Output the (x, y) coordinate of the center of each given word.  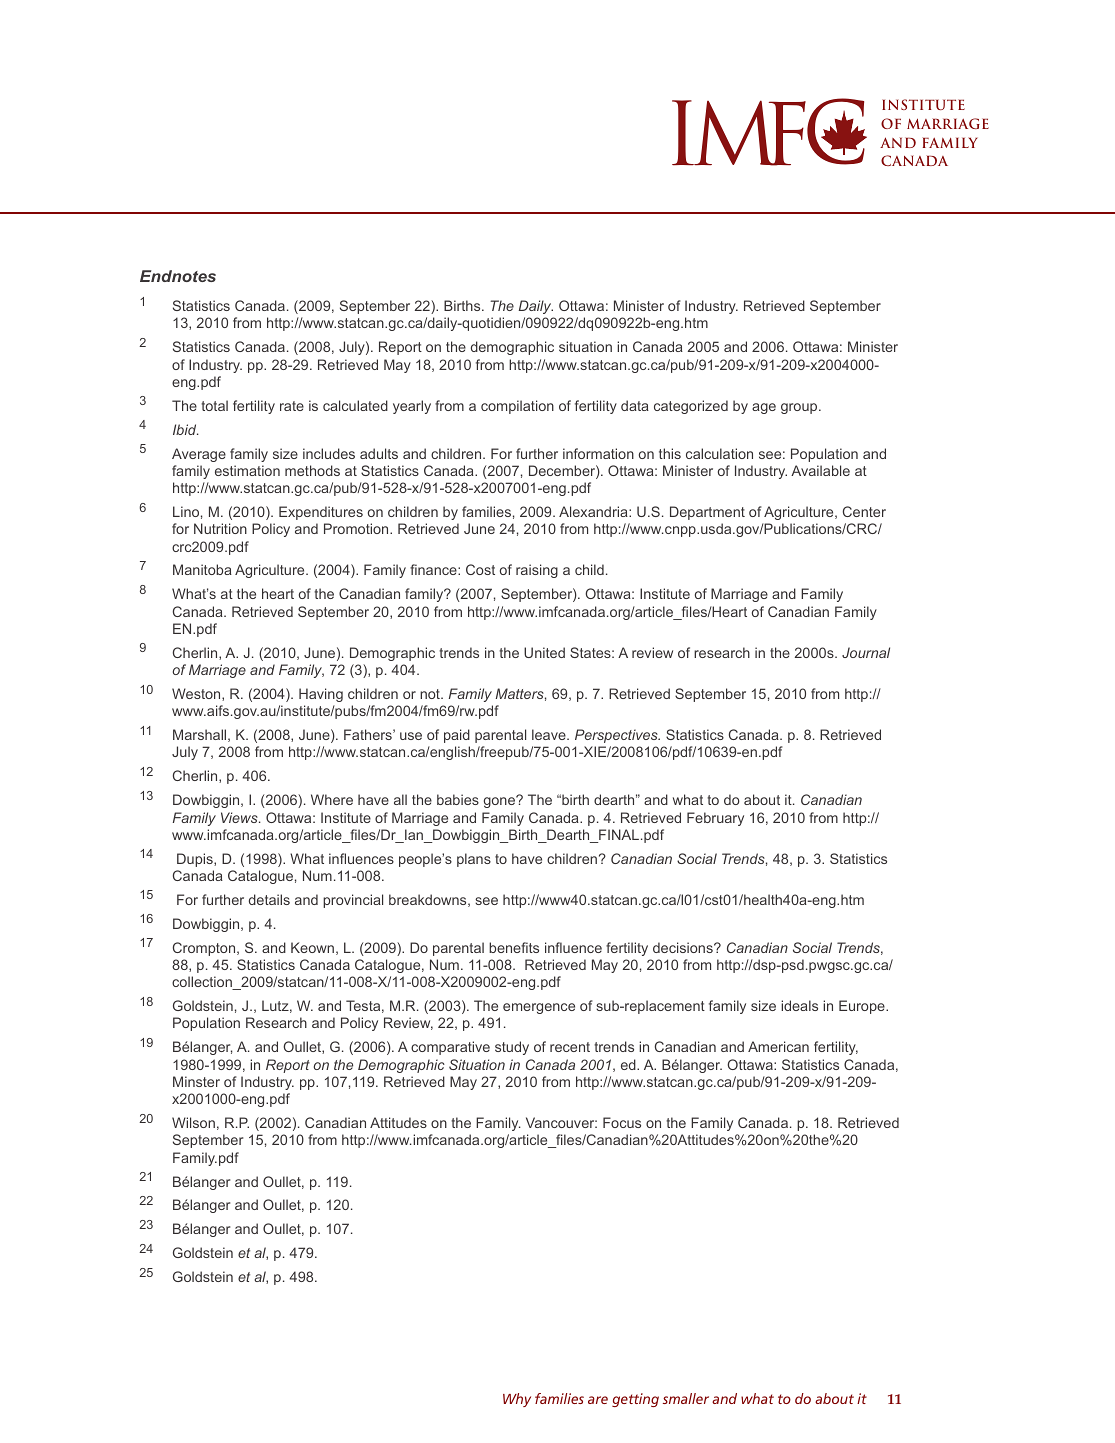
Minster (196, 1081)
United (544, 652)
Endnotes (178, 276)
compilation (517, 407)
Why (517, 1400)
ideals (799, 1005)
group (800, 408)
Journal (866, 652)
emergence (539, 1008)
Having (321, 695)
